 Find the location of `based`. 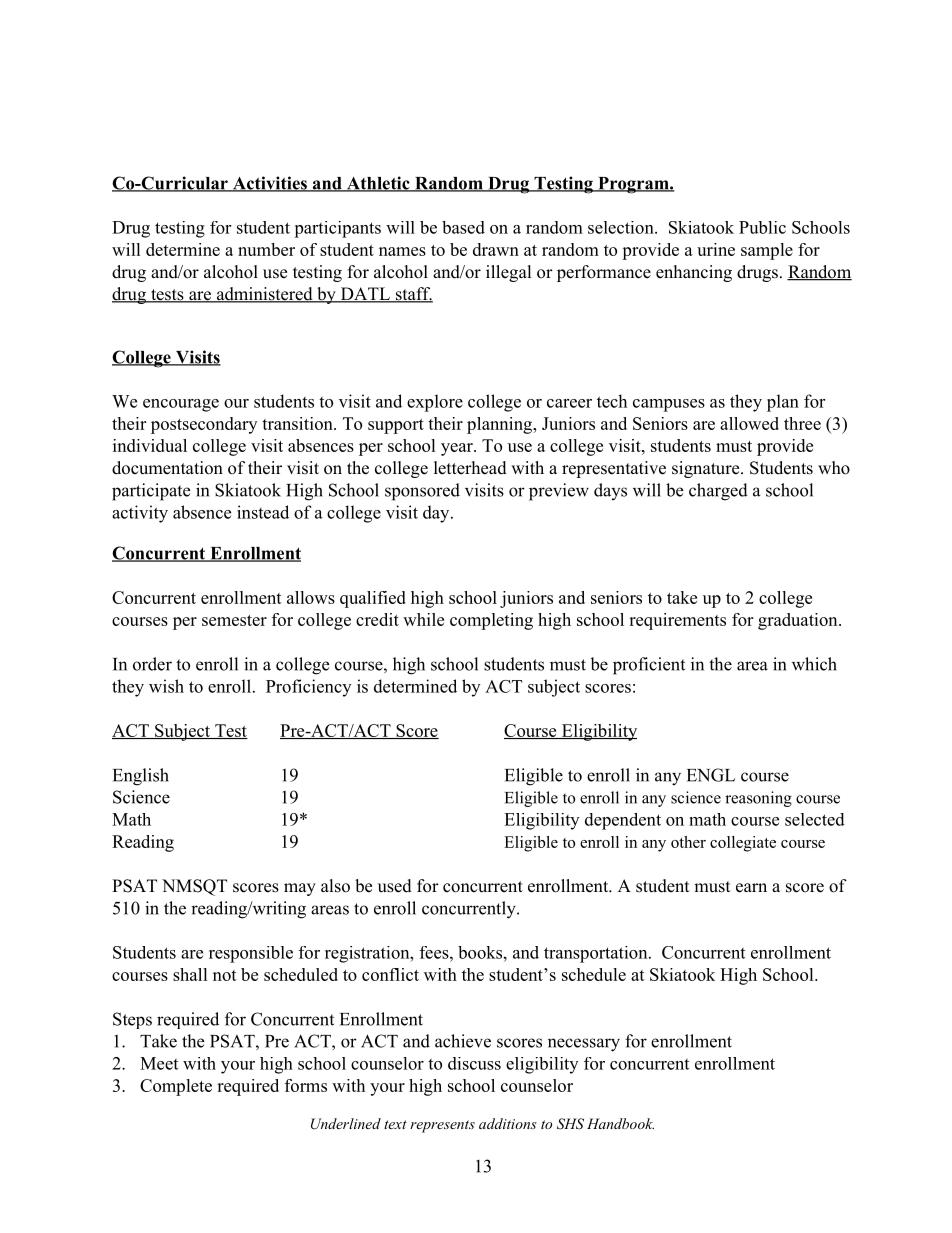

based is located at coordinates (463, 227).
